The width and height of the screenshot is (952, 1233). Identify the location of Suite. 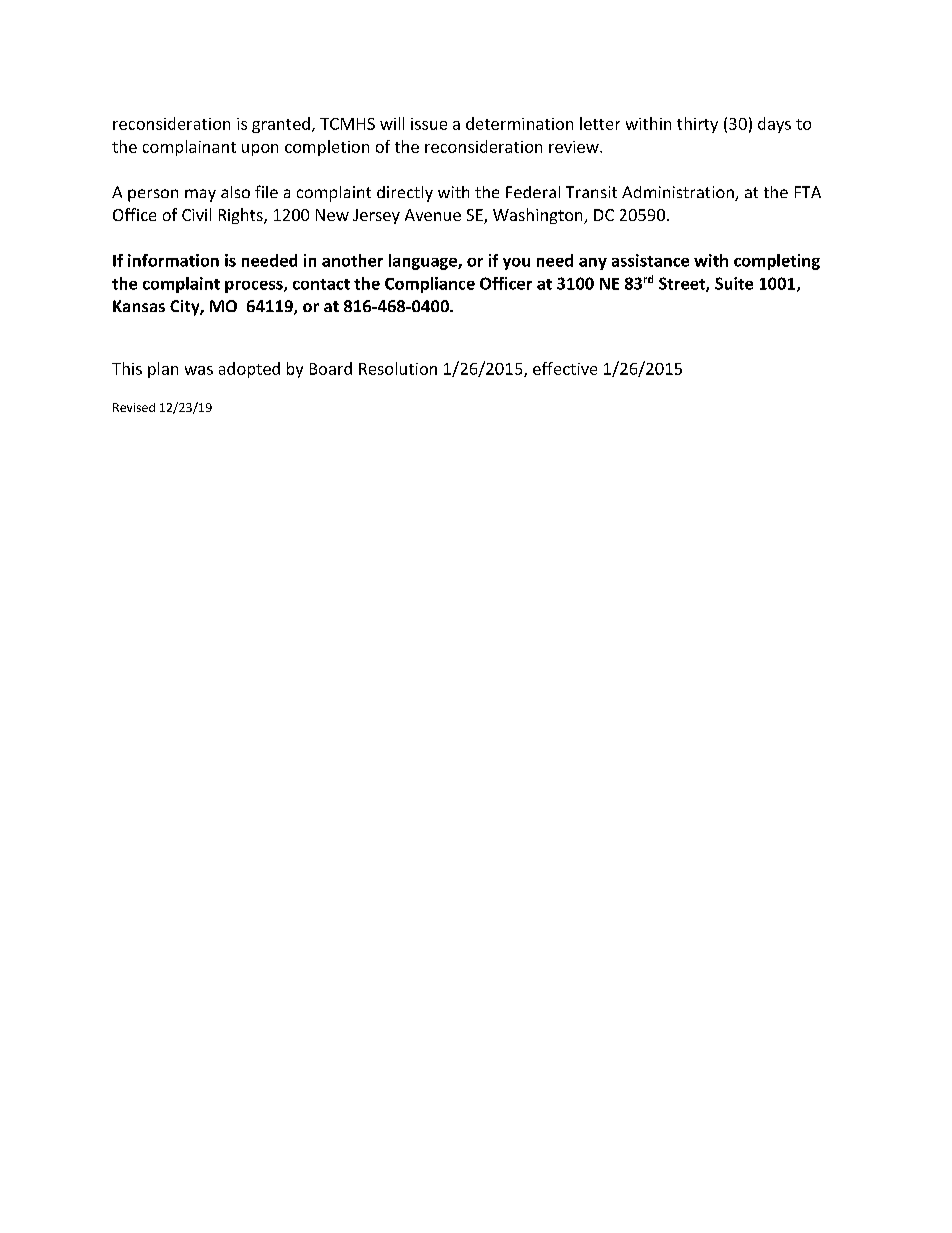
(734, 283).
